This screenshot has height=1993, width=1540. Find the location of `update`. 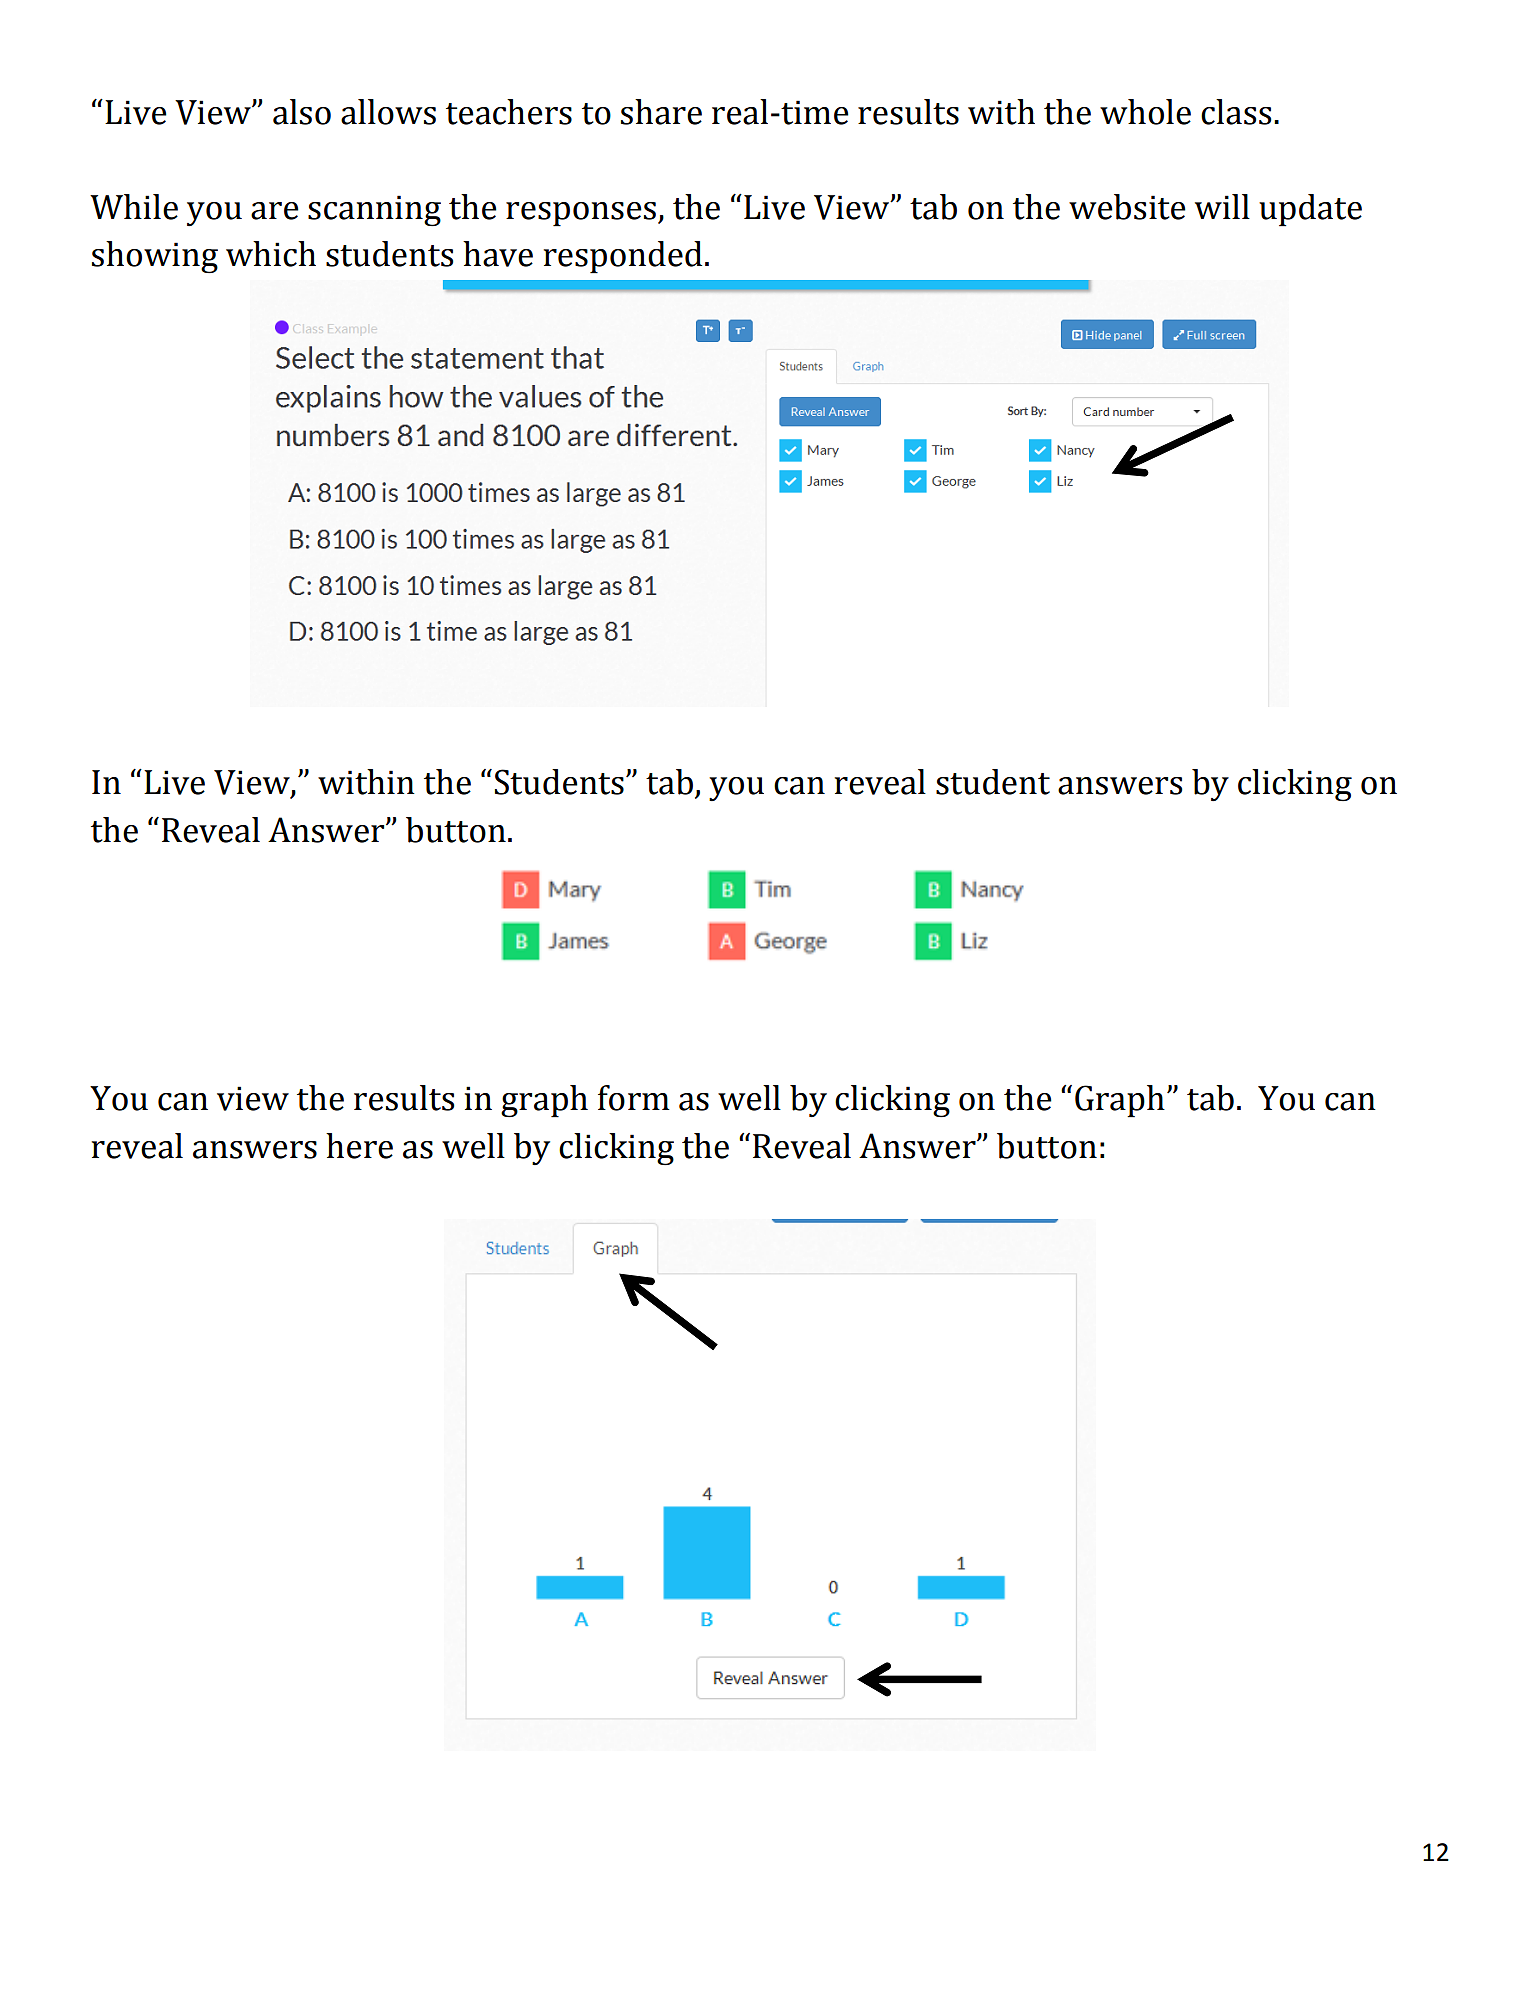

update is located at coordinates (1310, 210).
